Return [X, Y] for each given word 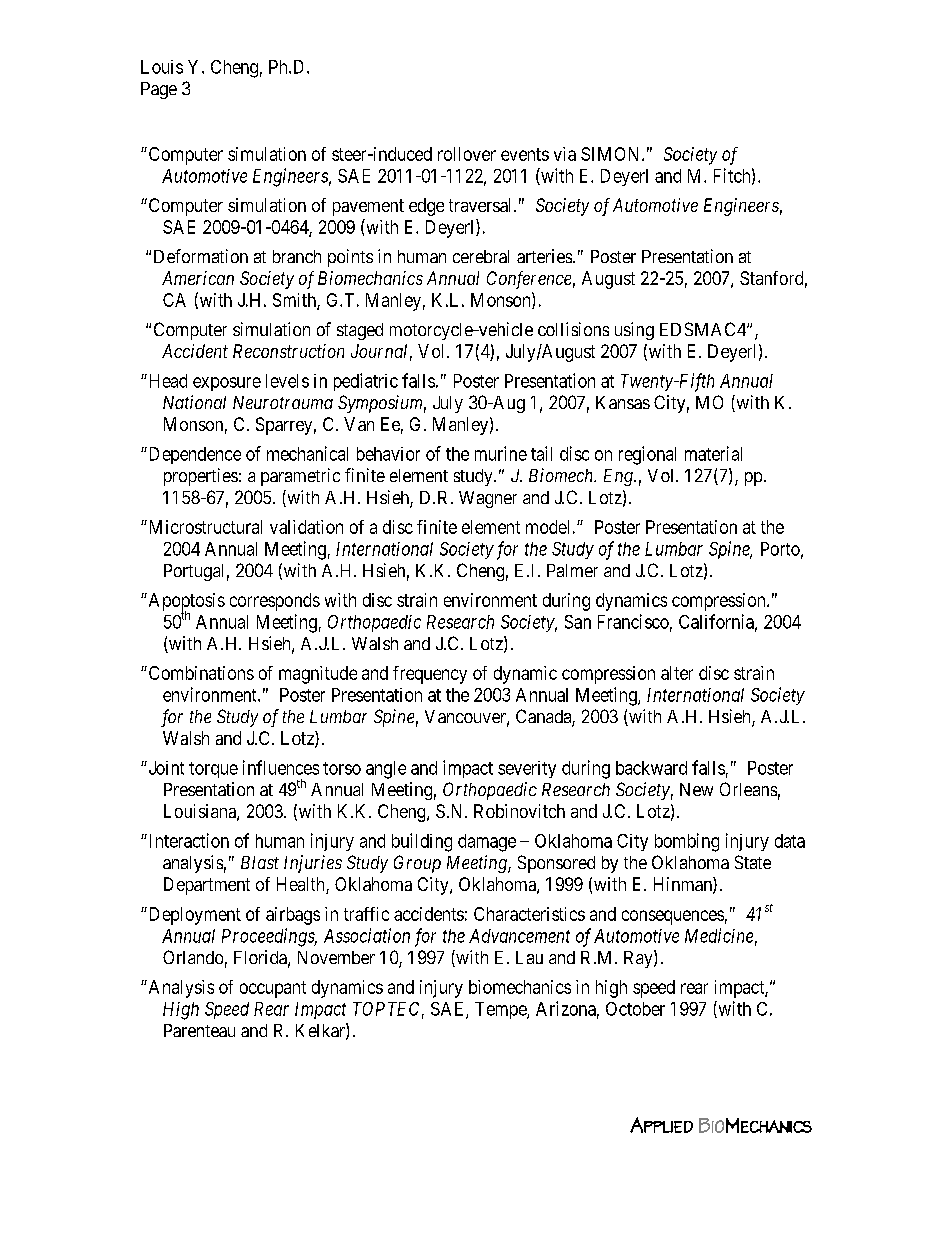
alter [677, 673]
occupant [273, 989]
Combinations [200, 673]
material [713, 453]
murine [501, 453]
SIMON [612, 154]
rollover [467, 154]
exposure [227, 384]
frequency [430, 675]
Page [159, 90]
